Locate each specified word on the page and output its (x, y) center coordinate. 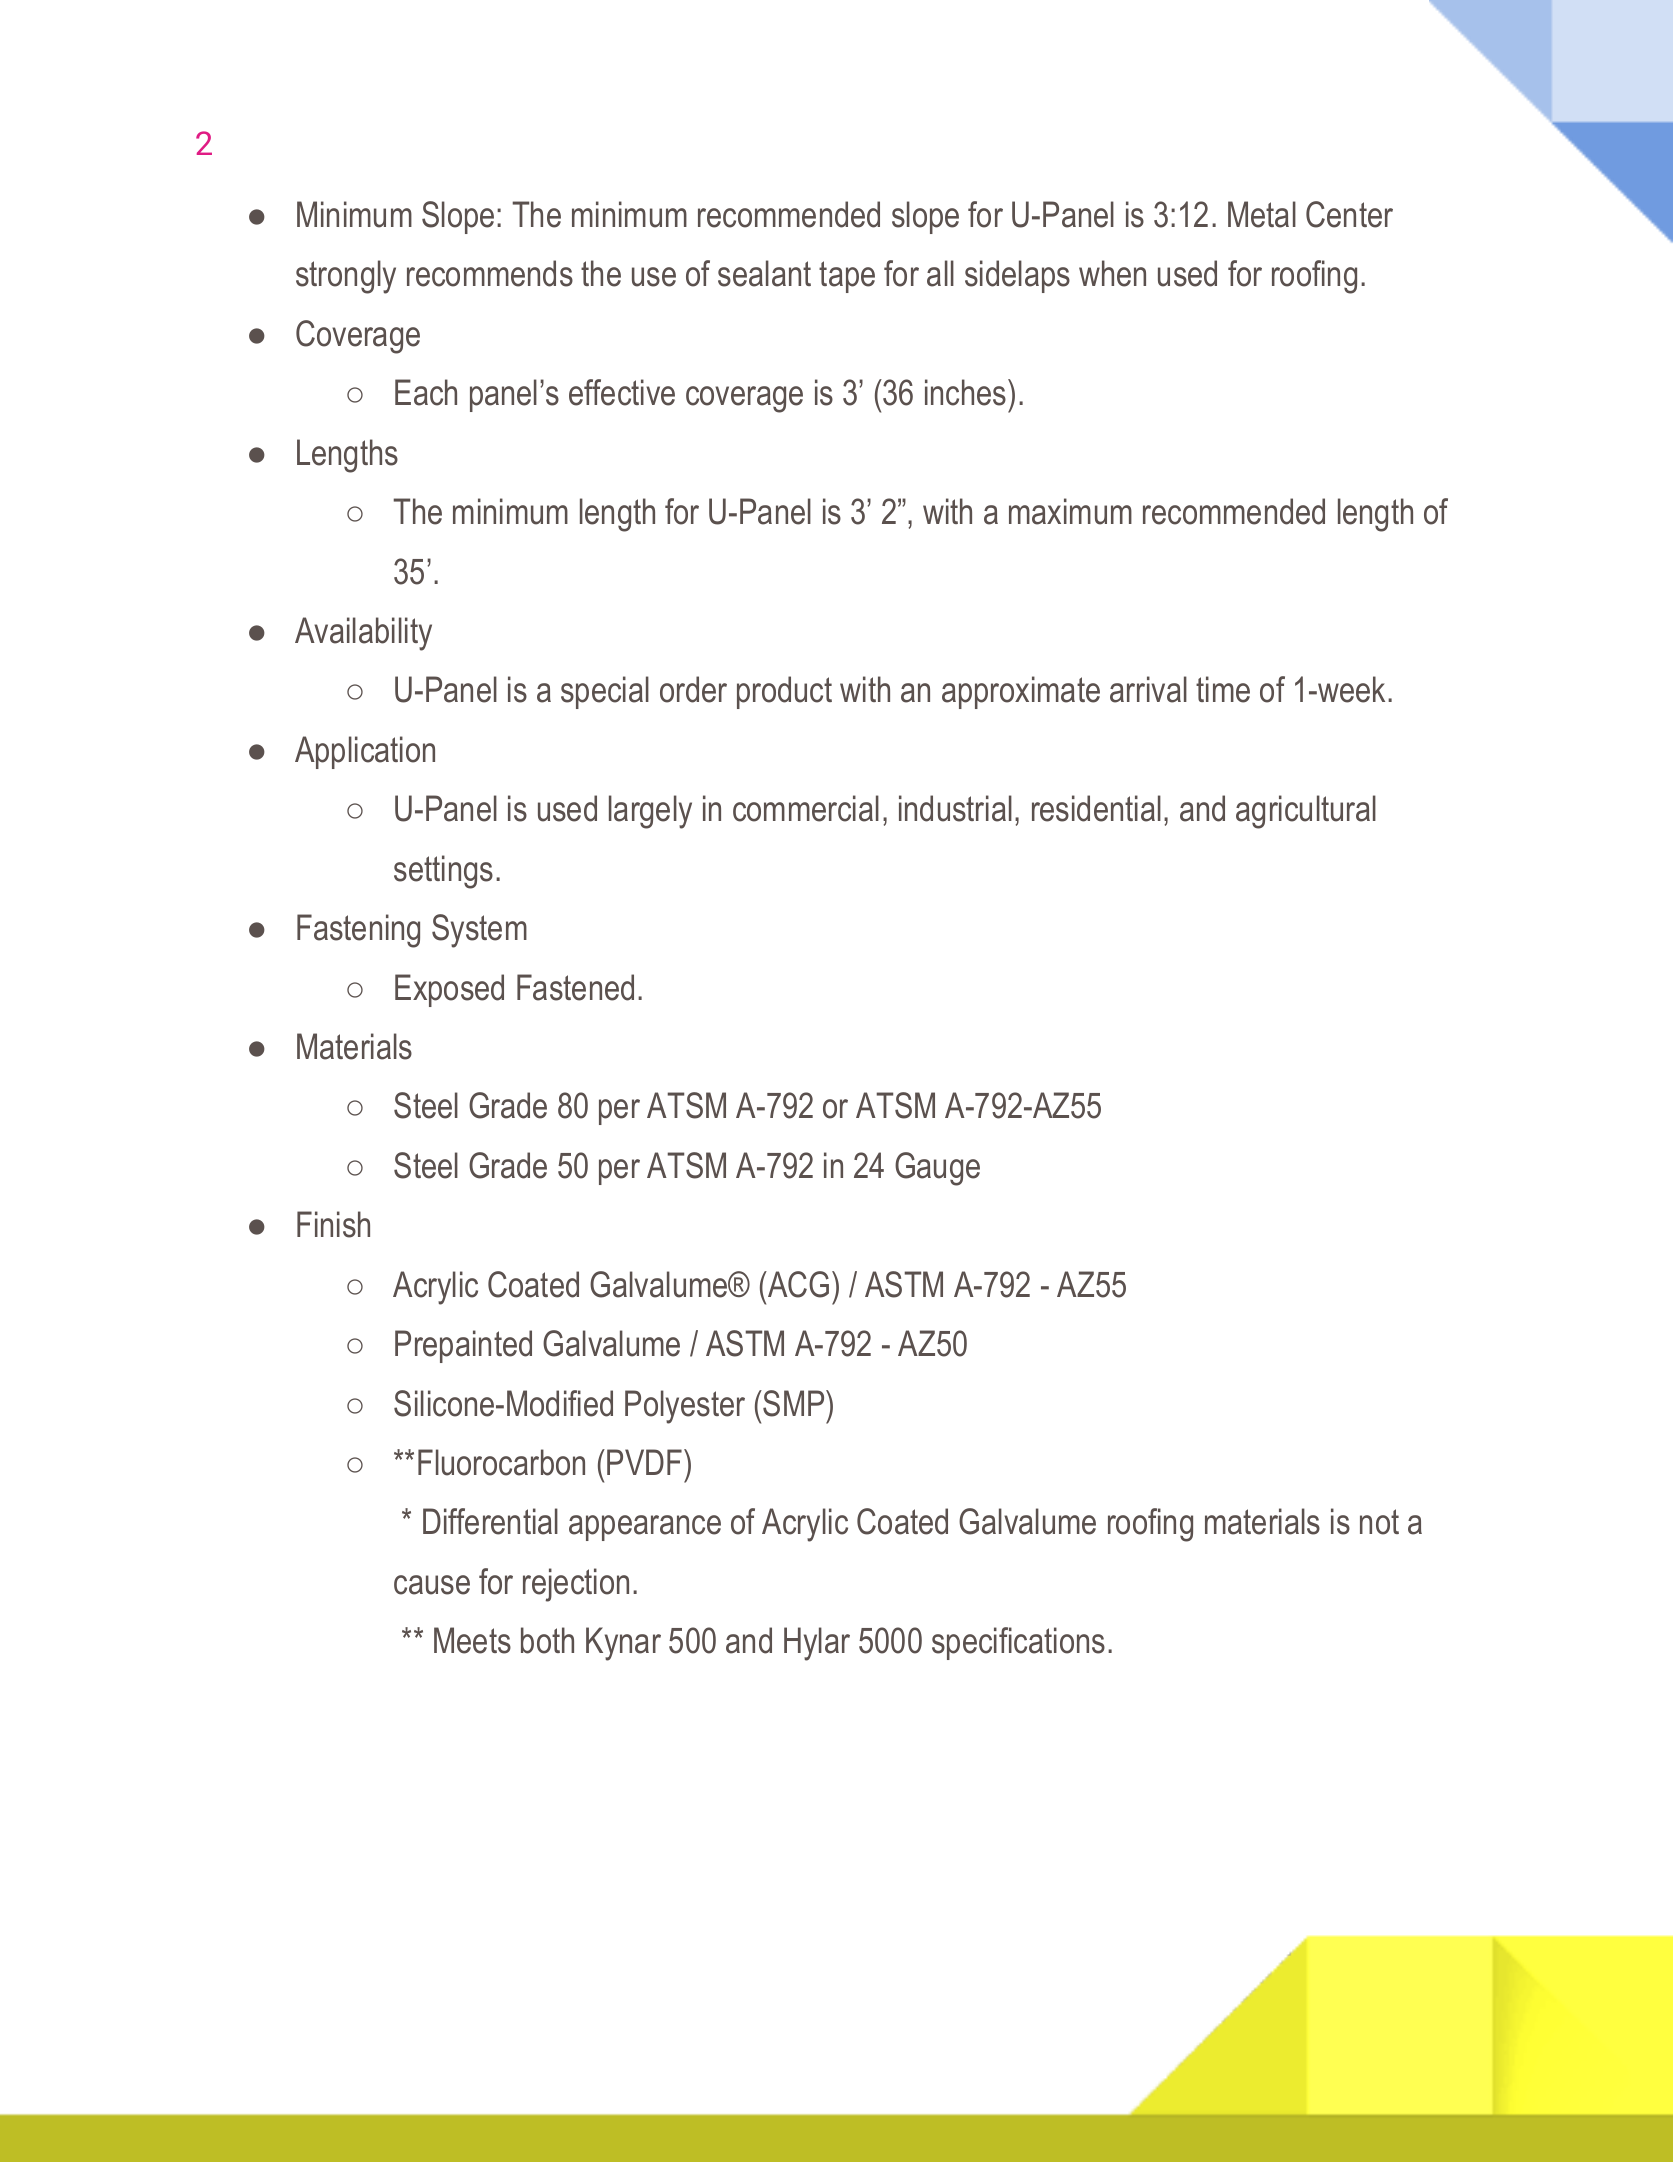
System (479, 931)
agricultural (1306, 812)
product (784, 692)
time (1223, 689)
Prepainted (463, 1346)
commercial (806, 808)
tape (847, 277)
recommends (490, 273)
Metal (1262, 214)
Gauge (937, 1169)
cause (432, 1585)
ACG (797, 1284)
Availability (363, 634)
